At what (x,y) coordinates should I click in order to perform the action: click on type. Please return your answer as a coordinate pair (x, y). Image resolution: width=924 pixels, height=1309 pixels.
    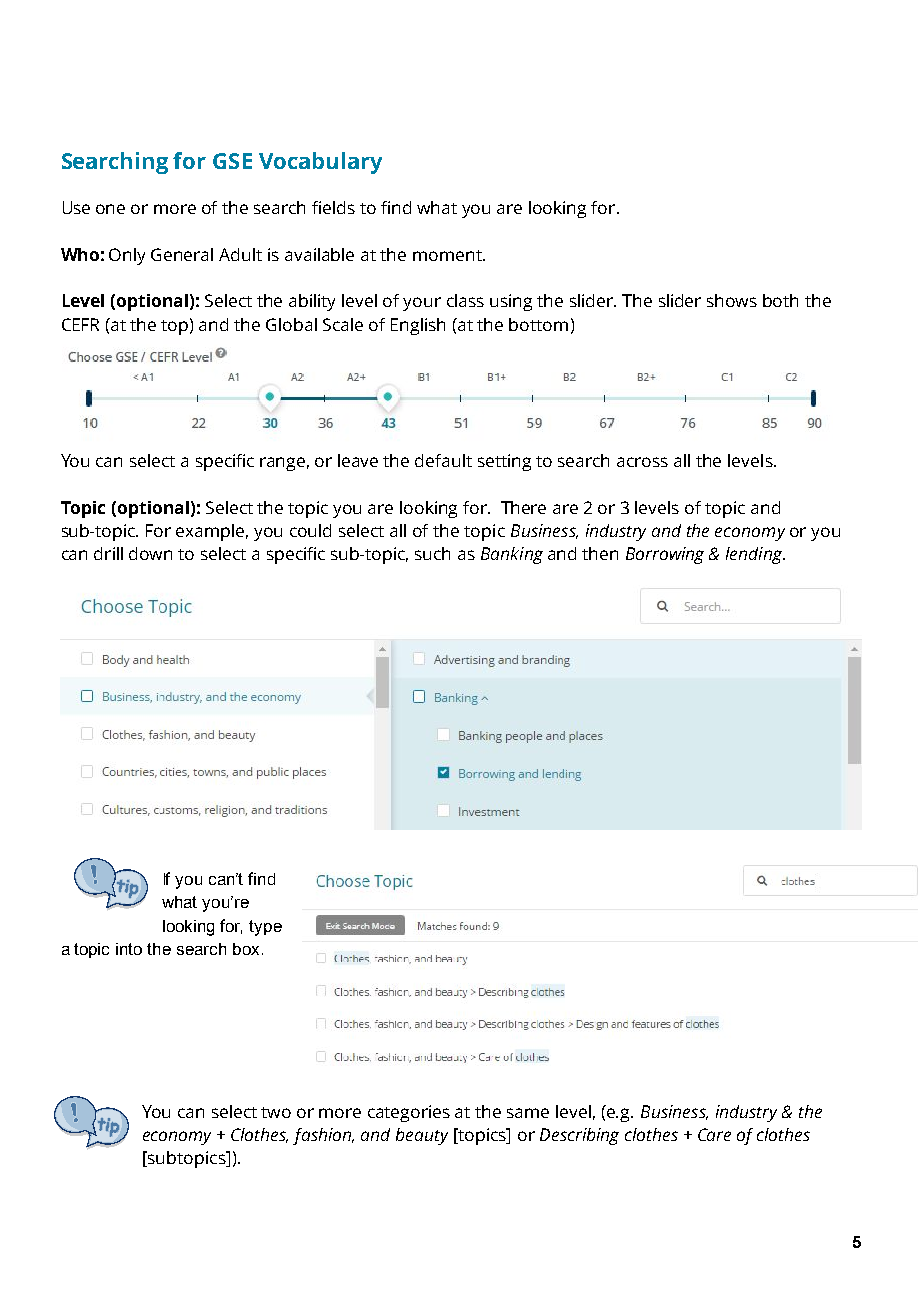
    Looking at the image, I should click on (265, 928).
